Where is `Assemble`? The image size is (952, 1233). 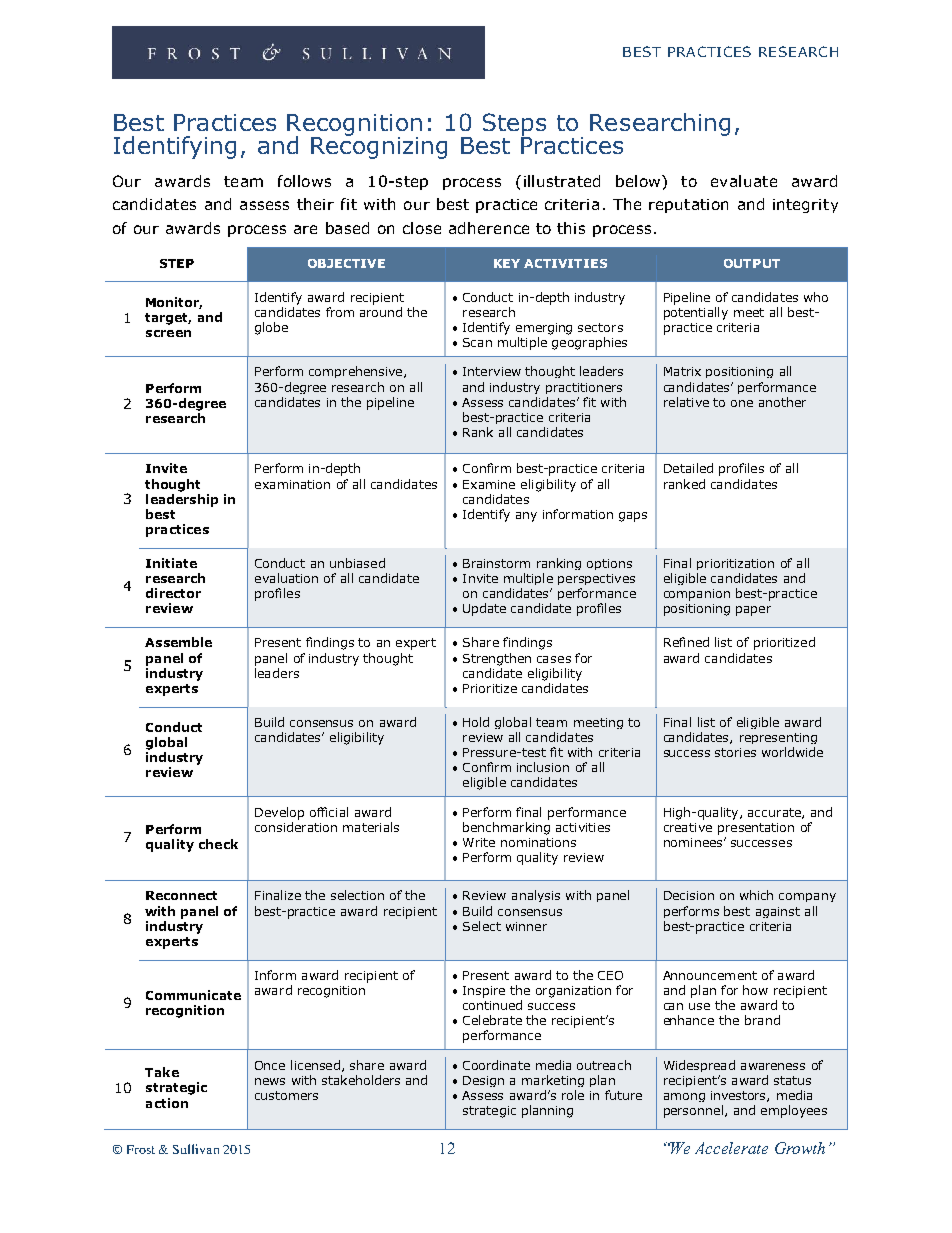 Assemble is located at coordinates (178, 642).
